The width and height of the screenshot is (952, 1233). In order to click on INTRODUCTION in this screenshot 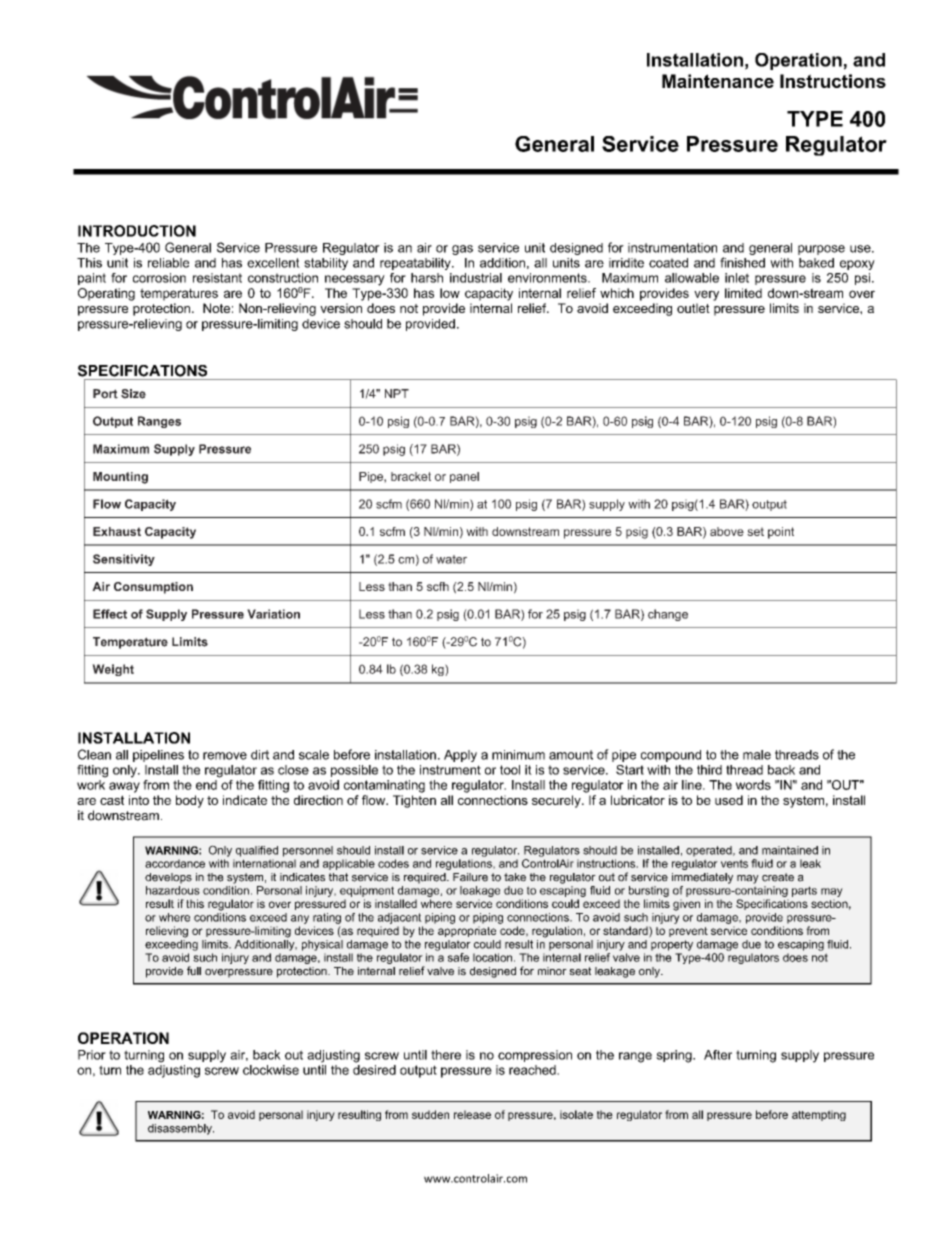, I will do `click(137, 231)`.
